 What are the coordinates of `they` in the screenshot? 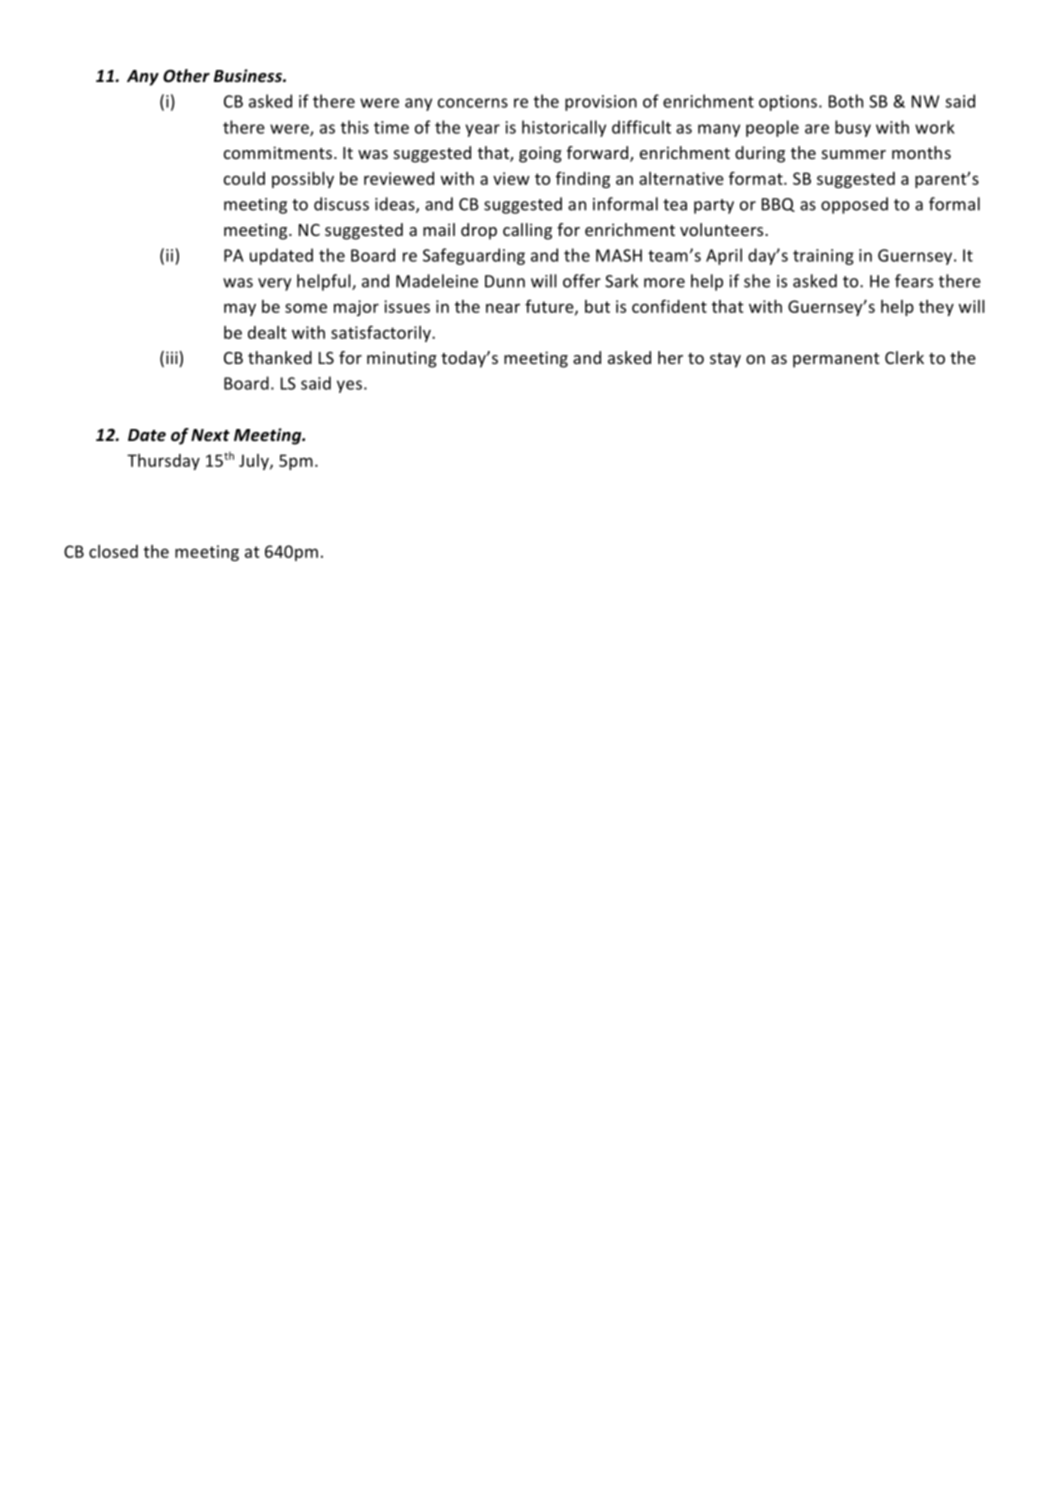 It's located at (936, 308).
